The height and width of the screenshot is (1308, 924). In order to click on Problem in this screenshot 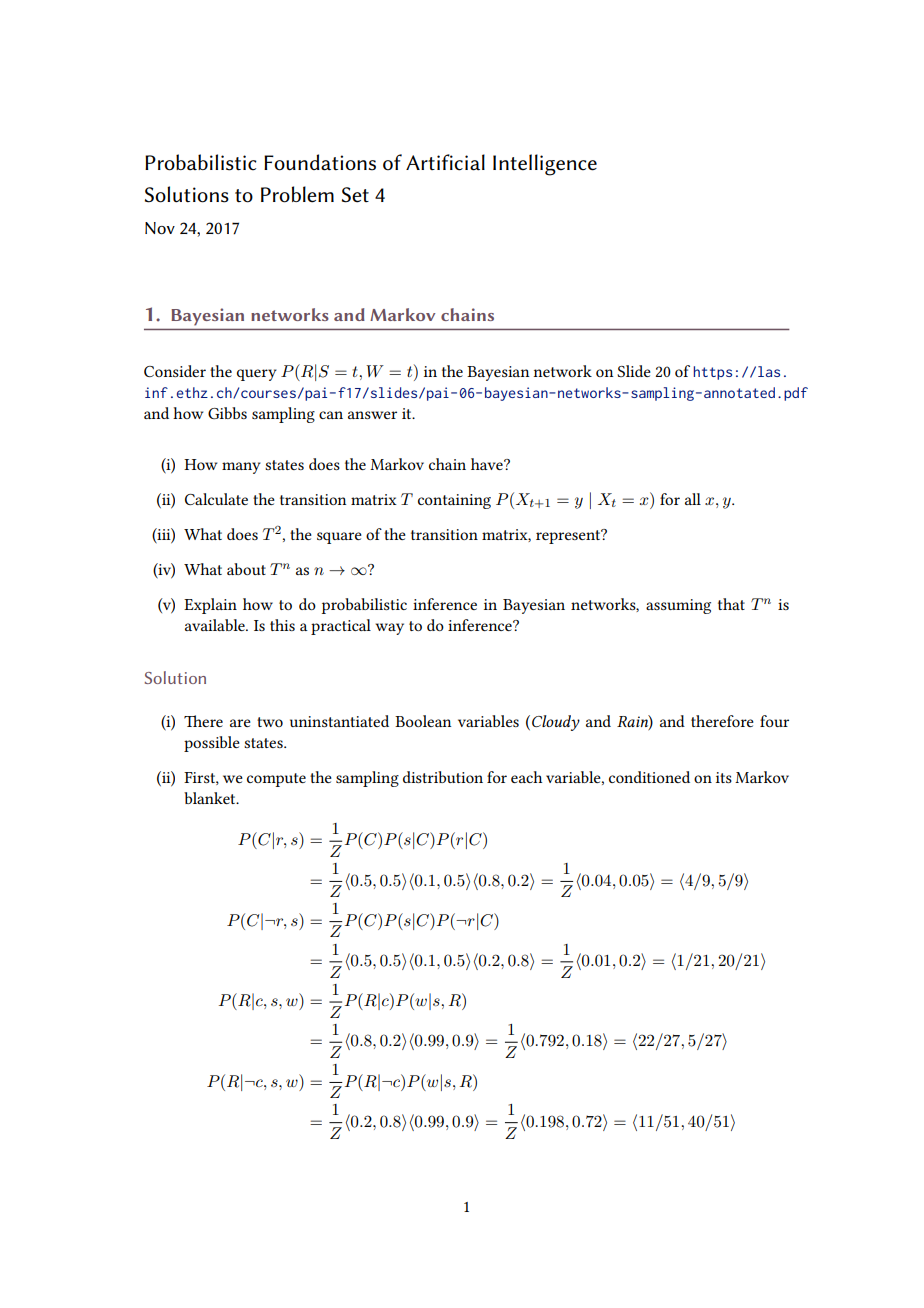, I will do `click(297, 194)`.
